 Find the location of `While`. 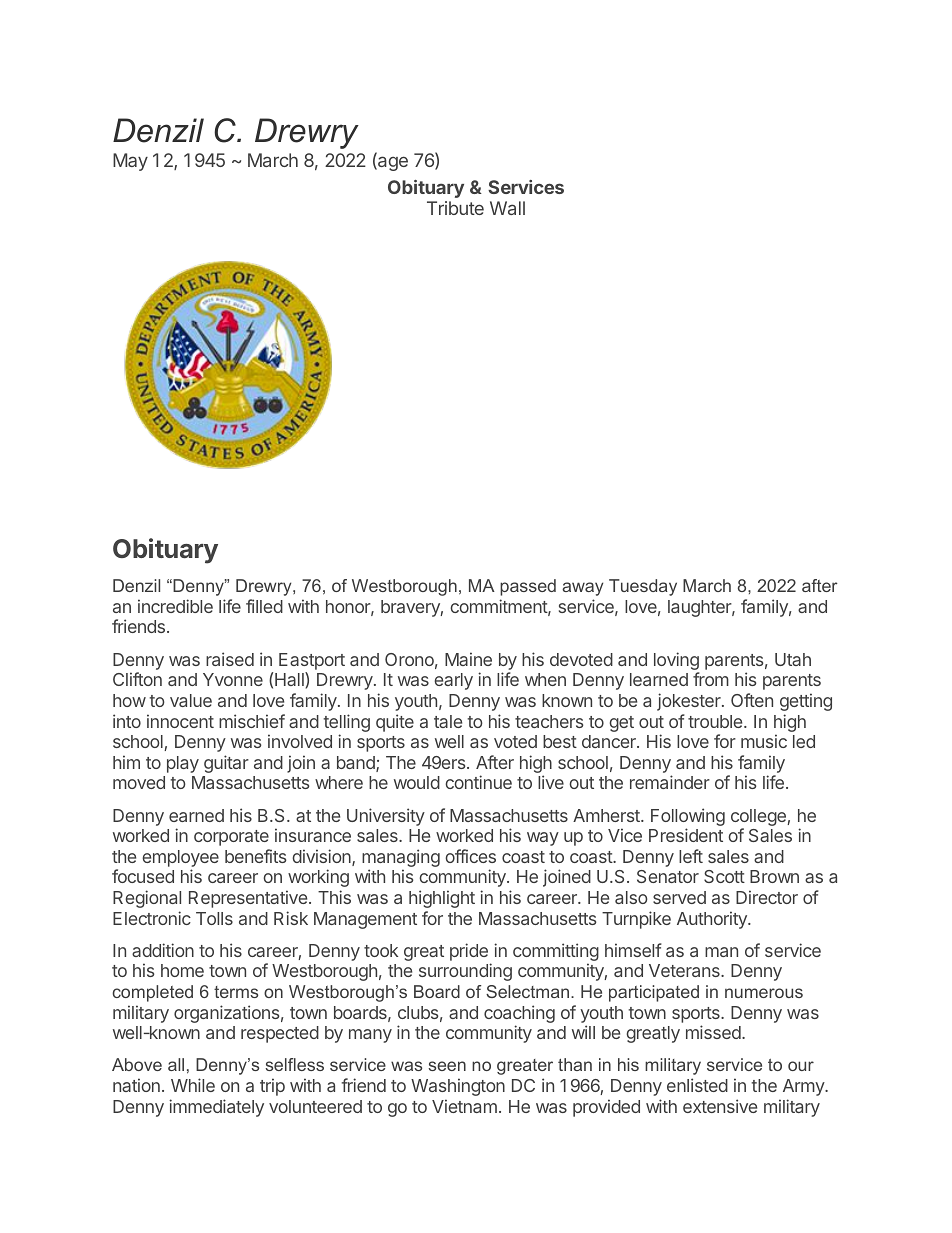

While is located at coordinates (193, 1085).
